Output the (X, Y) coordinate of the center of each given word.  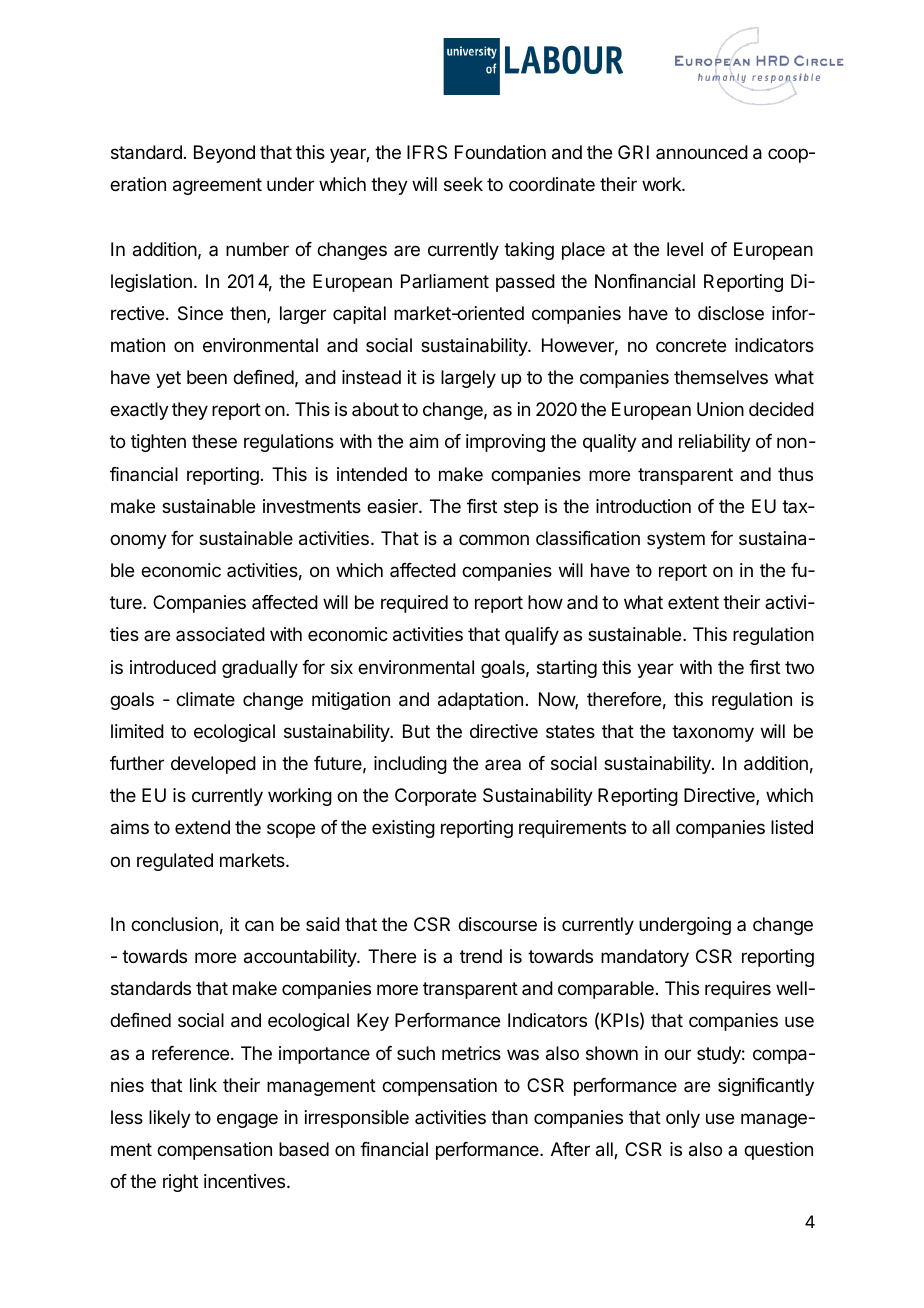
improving (505, 443)
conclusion (174, 924)
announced (702, 152)
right (180, 1183)
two (799, 667)
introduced (173, 667)
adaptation (480, 701)
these (214, 441)
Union (720, 409)
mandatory (645, 958)
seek (463, 184)
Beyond (224, 154)
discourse (497, 924)
